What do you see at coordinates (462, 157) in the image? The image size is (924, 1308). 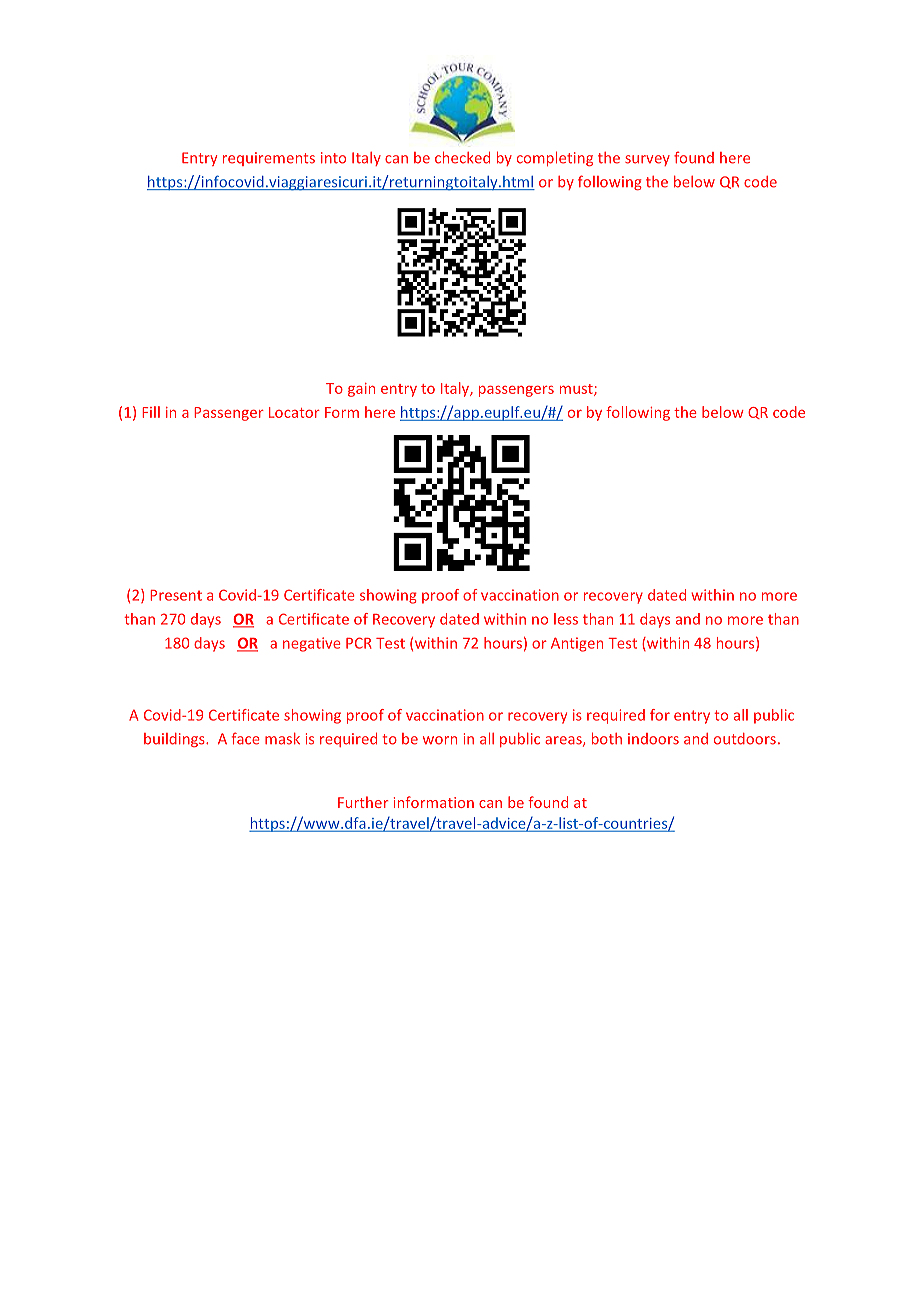 I see `checked` at bounding box center [462, 157].
